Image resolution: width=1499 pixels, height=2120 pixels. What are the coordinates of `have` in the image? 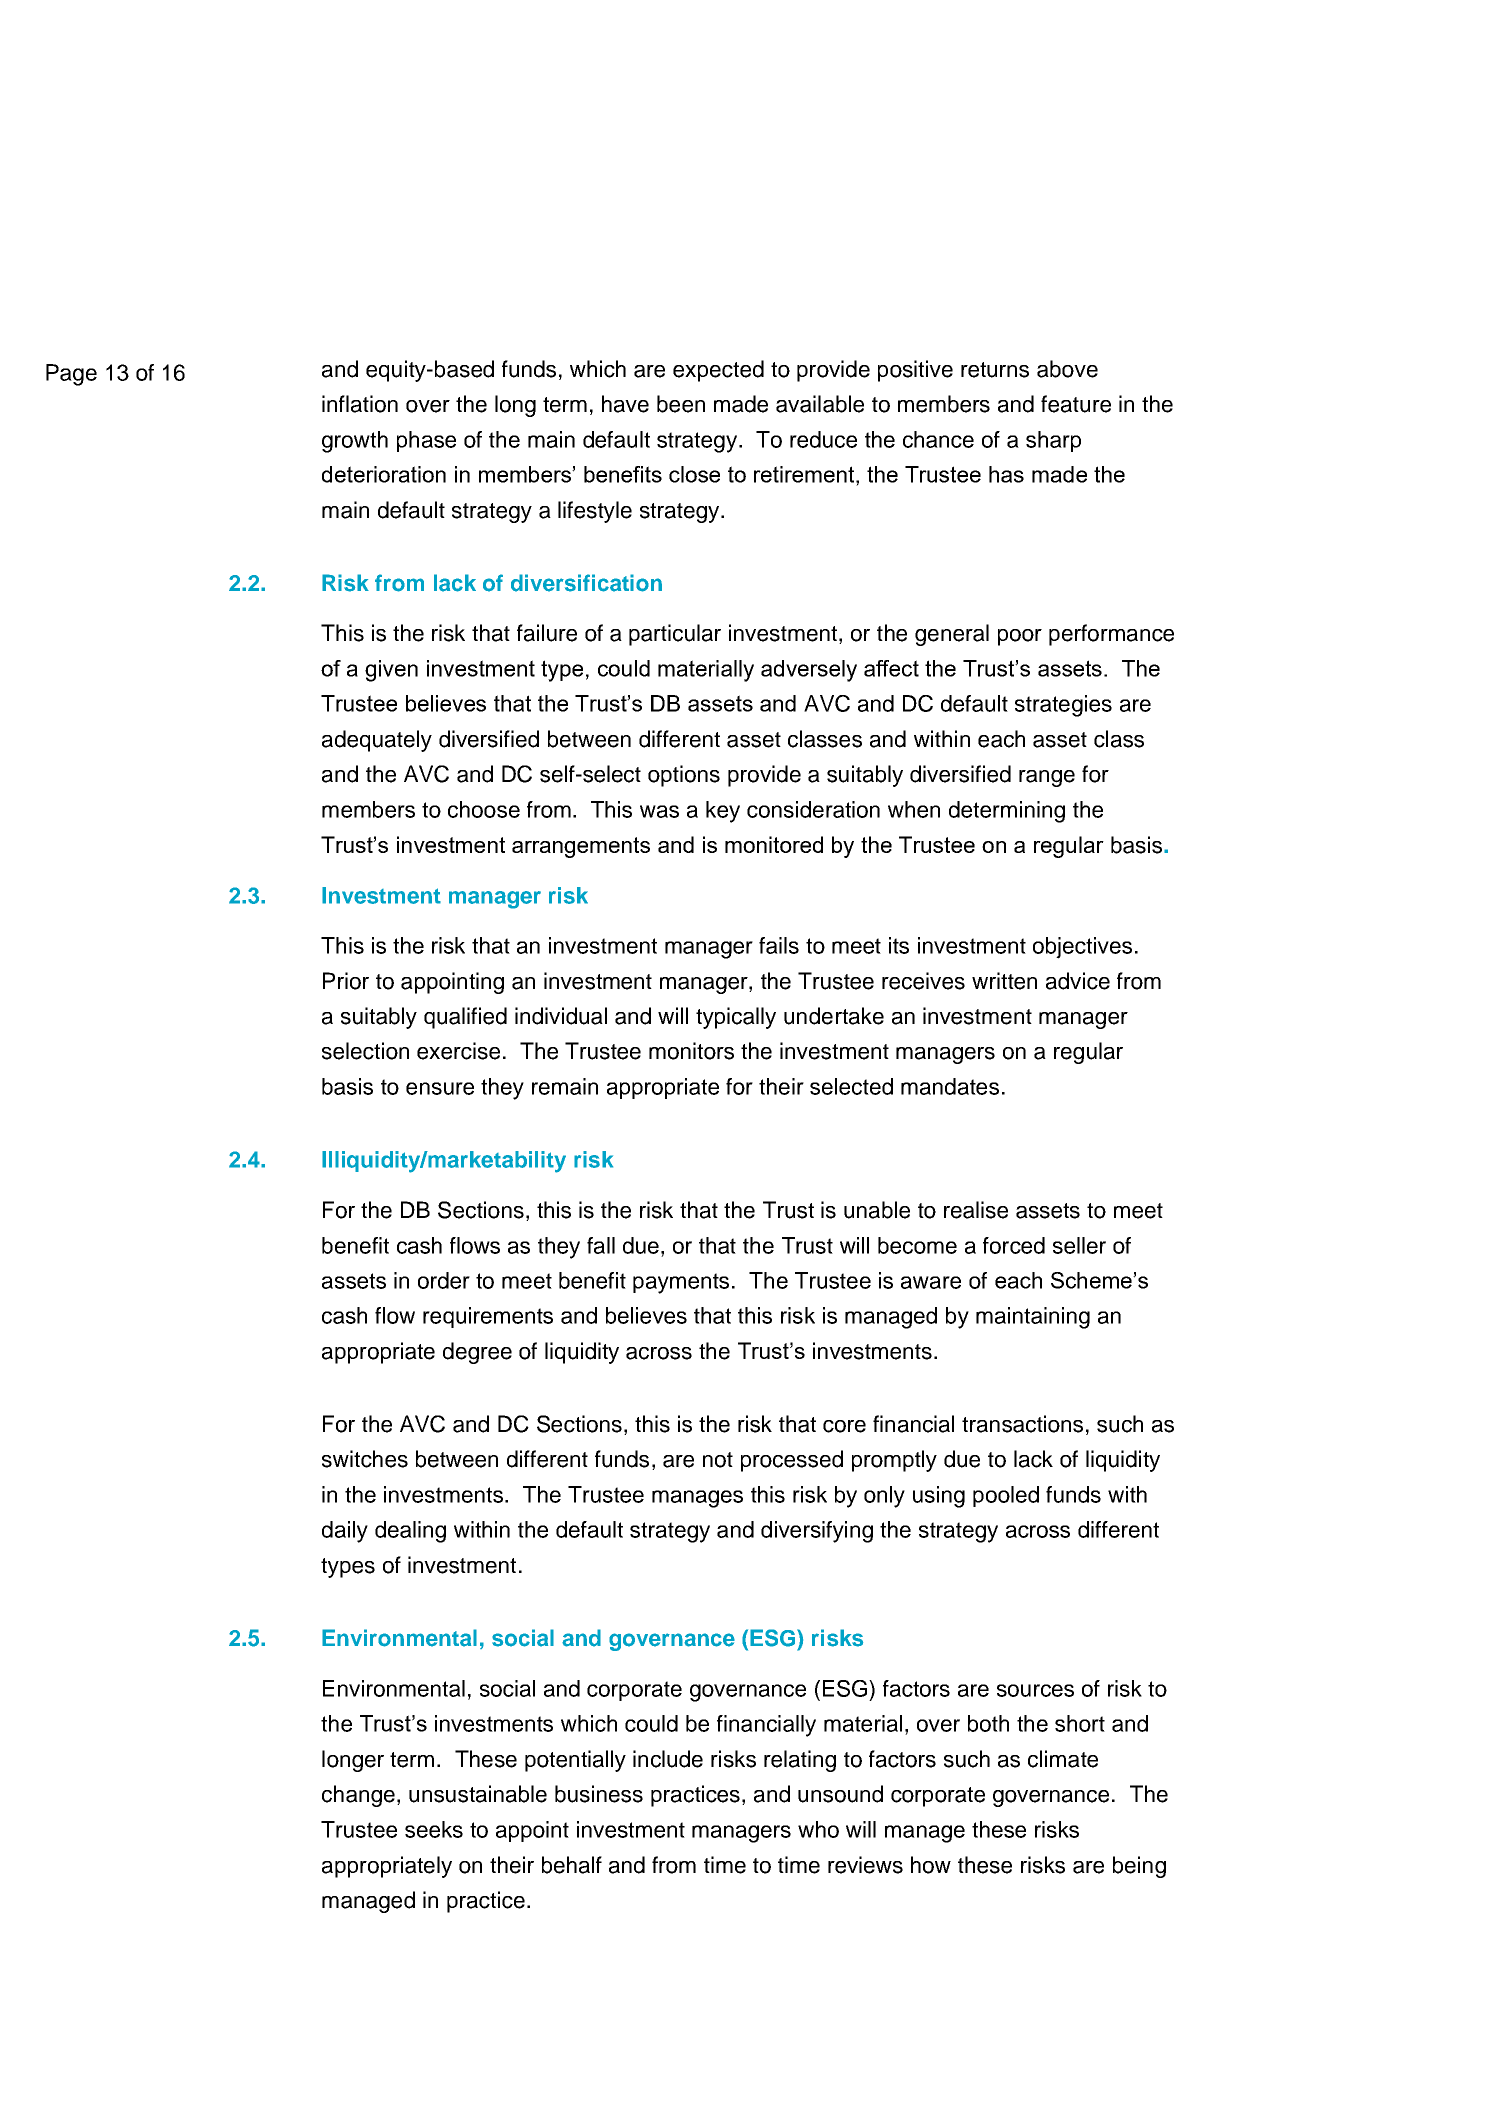 It's located at (625, 404).
